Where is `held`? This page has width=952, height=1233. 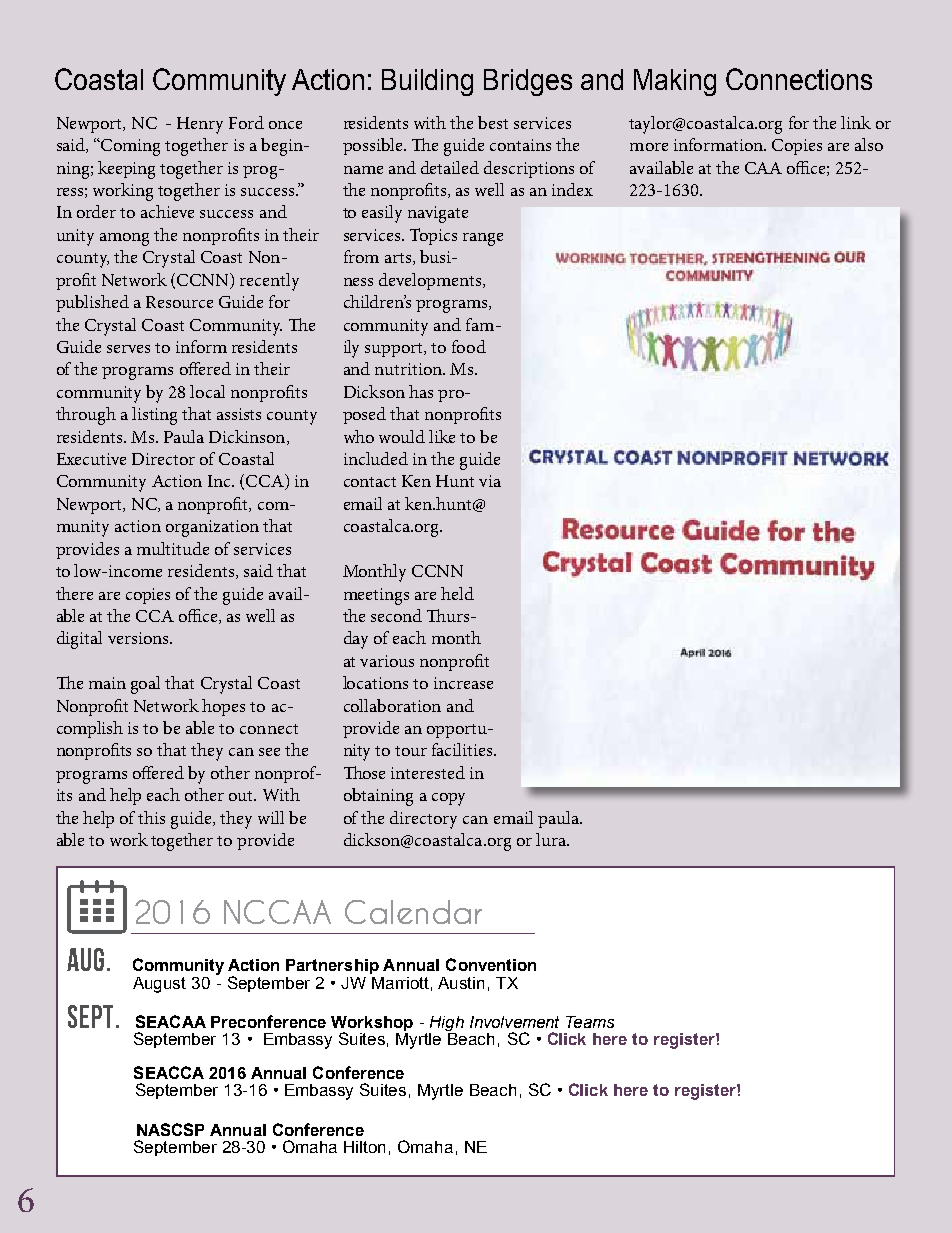
held is located at coordinates (457, 593).
